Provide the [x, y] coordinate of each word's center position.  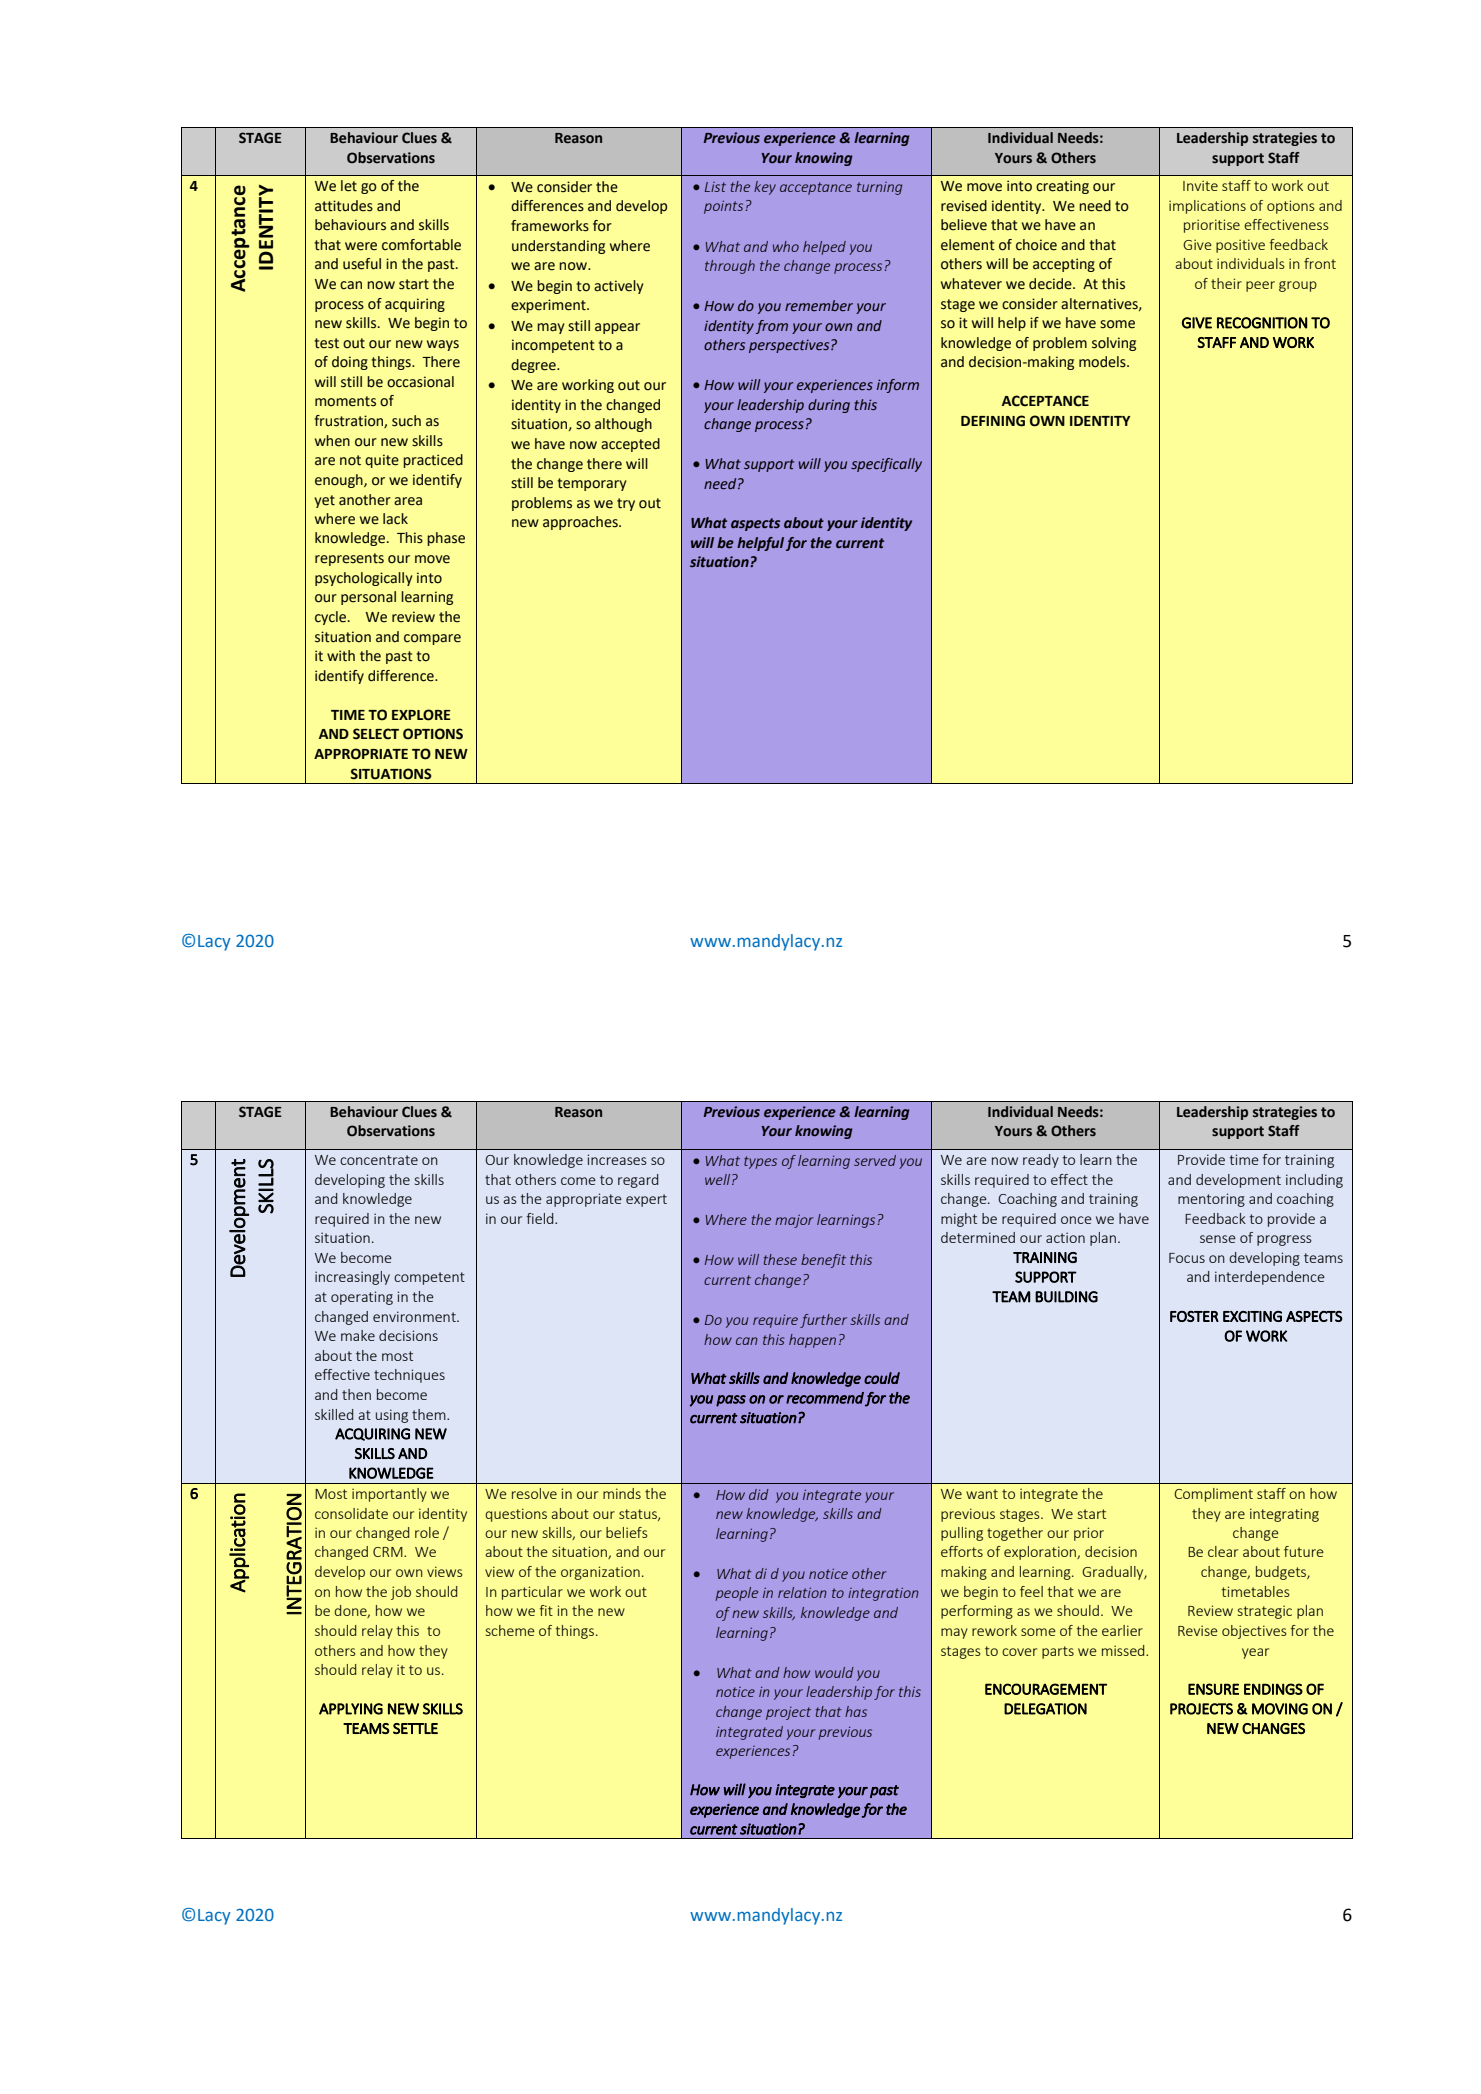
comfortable [421, 245]
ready [1041, 1161]
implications [1207, 207]
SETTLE [415, 1728]
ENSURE [1213, 1689]
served [875, 1160]
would [834, 1672]
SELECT [376, 734]
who [786, 246]
